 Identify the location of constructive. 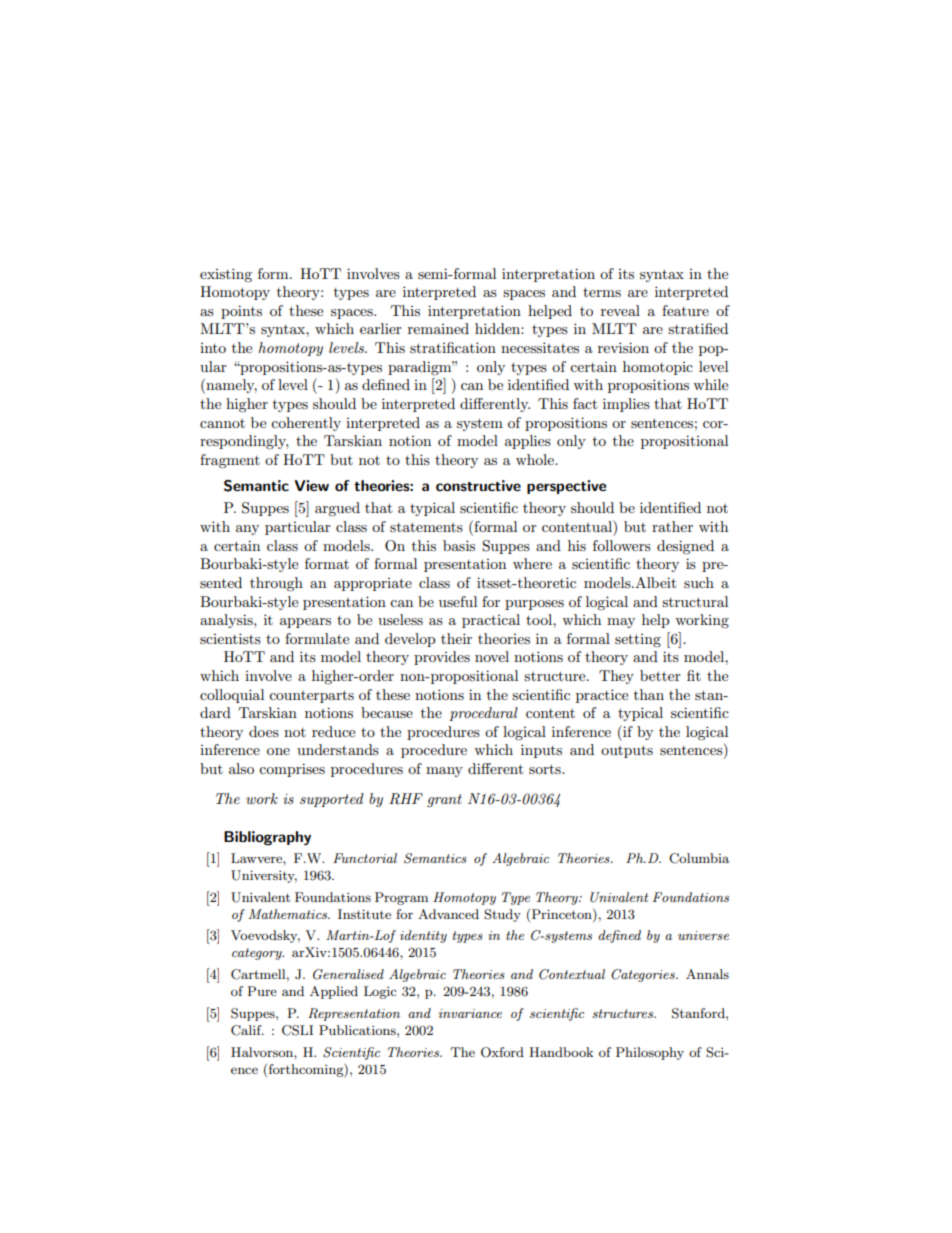
(478, 485).
